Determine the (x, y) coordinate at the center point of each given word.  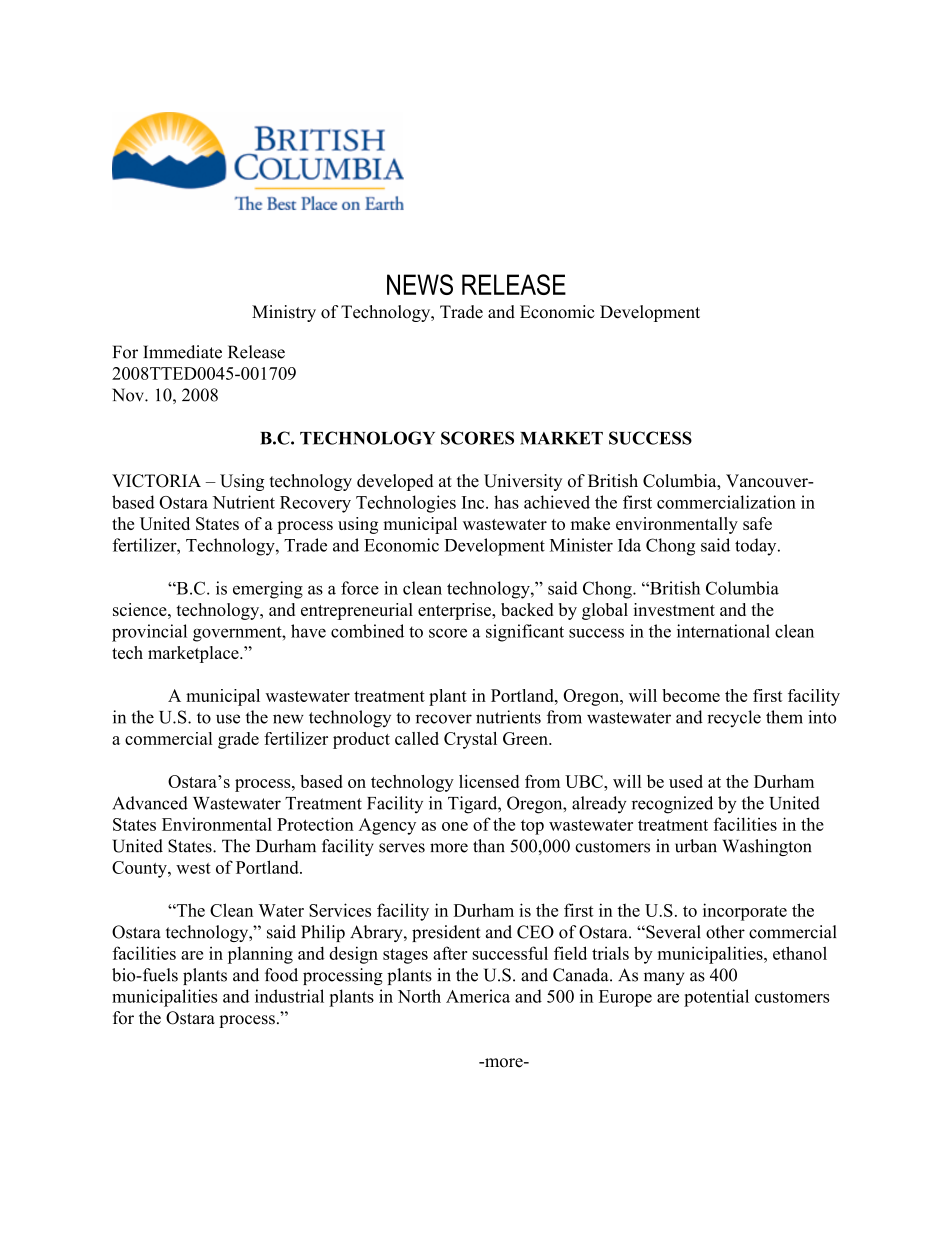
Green (526, 738)
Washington (767, 847)
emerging (268, 590)
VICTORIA (156, 481)
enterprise (455, 611)
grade (238, 740)
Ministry (284, 313)
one (455, 826)
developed (395, 482)
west (193, 868)
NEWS (420, 284)
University (523, 482)
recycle (734, 718)
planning (260, 955)
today (757, 547)
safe (757, 523)
